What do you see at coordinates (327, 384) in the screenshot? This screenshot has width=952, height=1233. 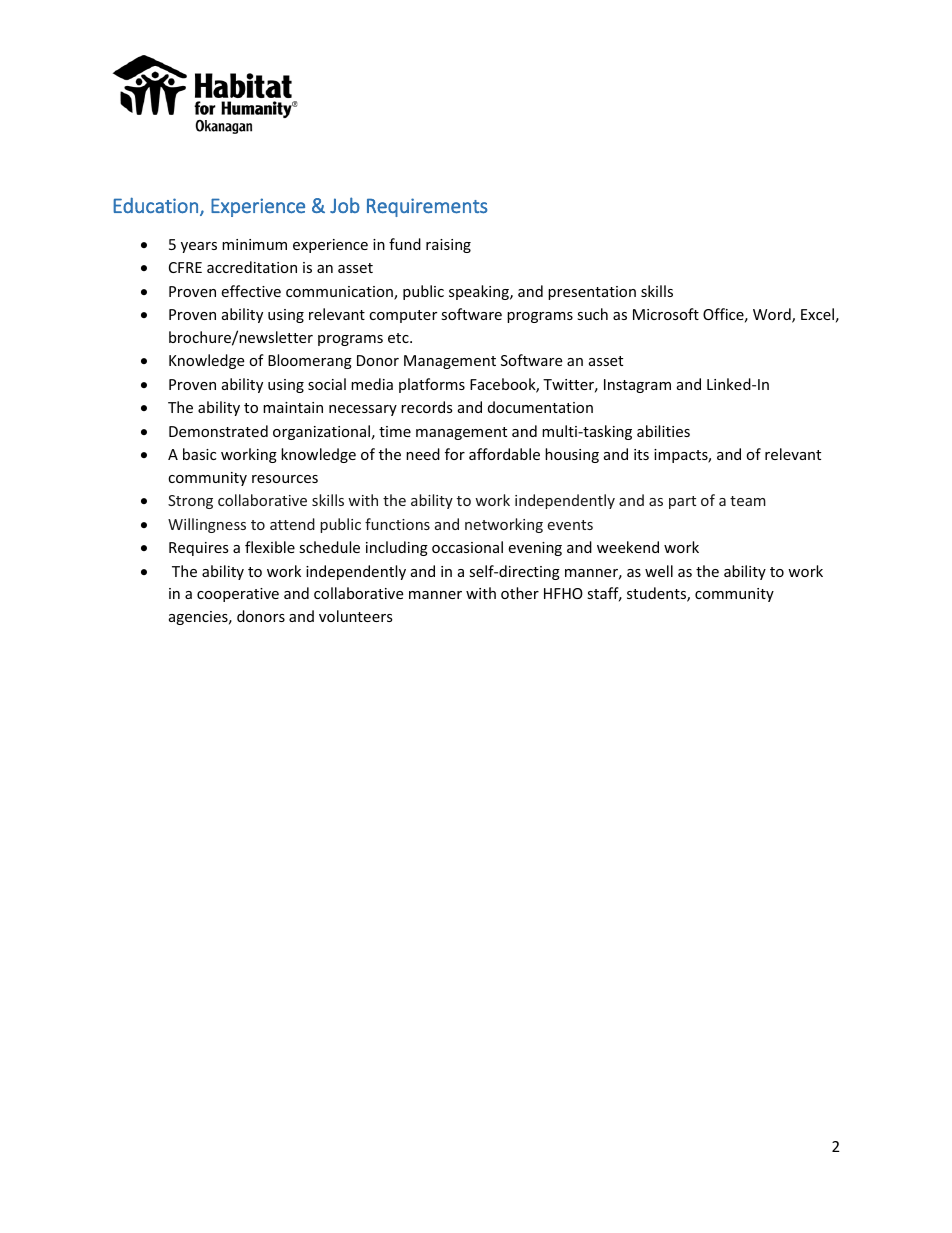 I see `social` at bounding box center [327, 384].
